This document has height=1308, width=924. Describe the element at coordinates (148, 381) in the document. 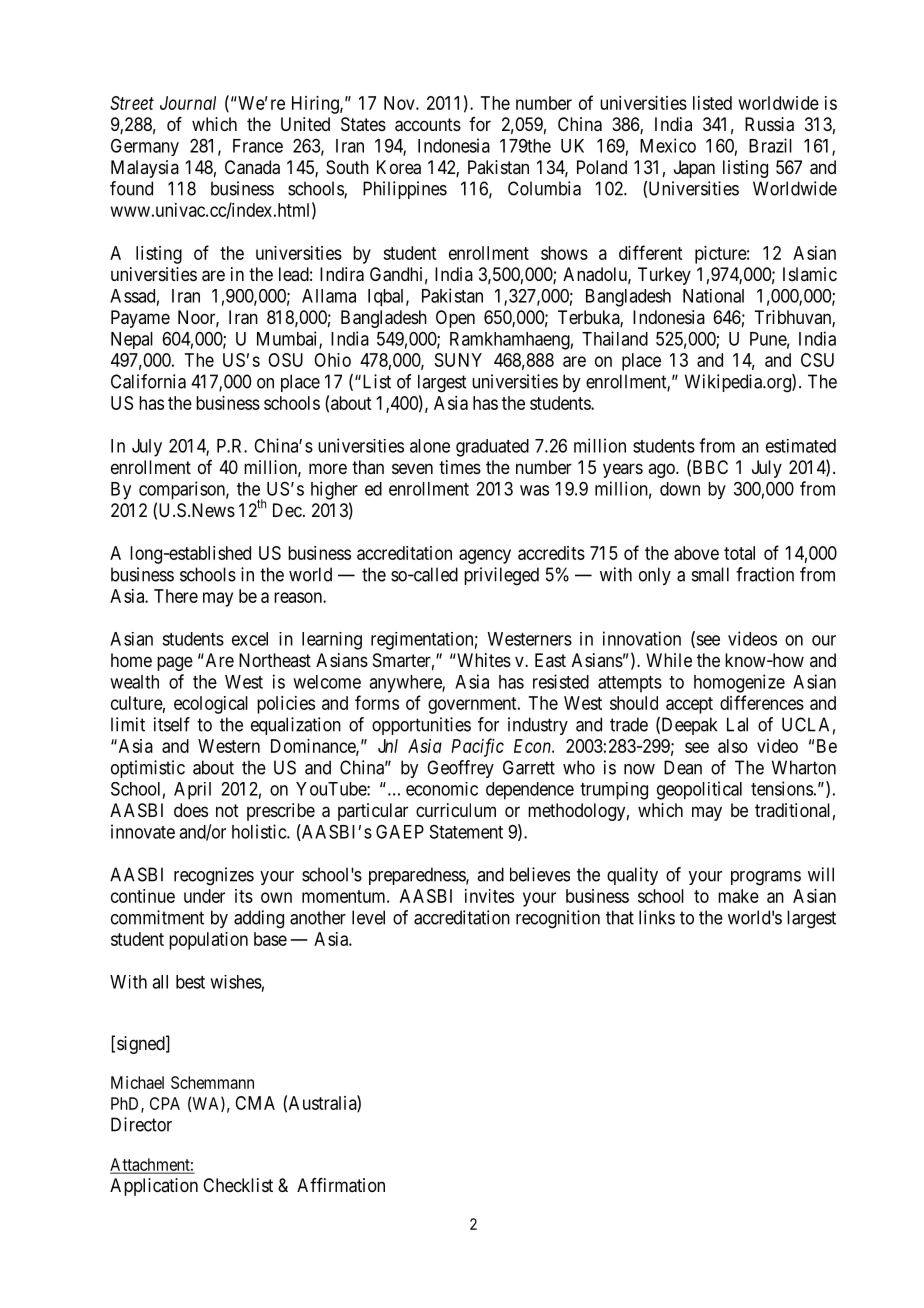

I see `California` at that location.
